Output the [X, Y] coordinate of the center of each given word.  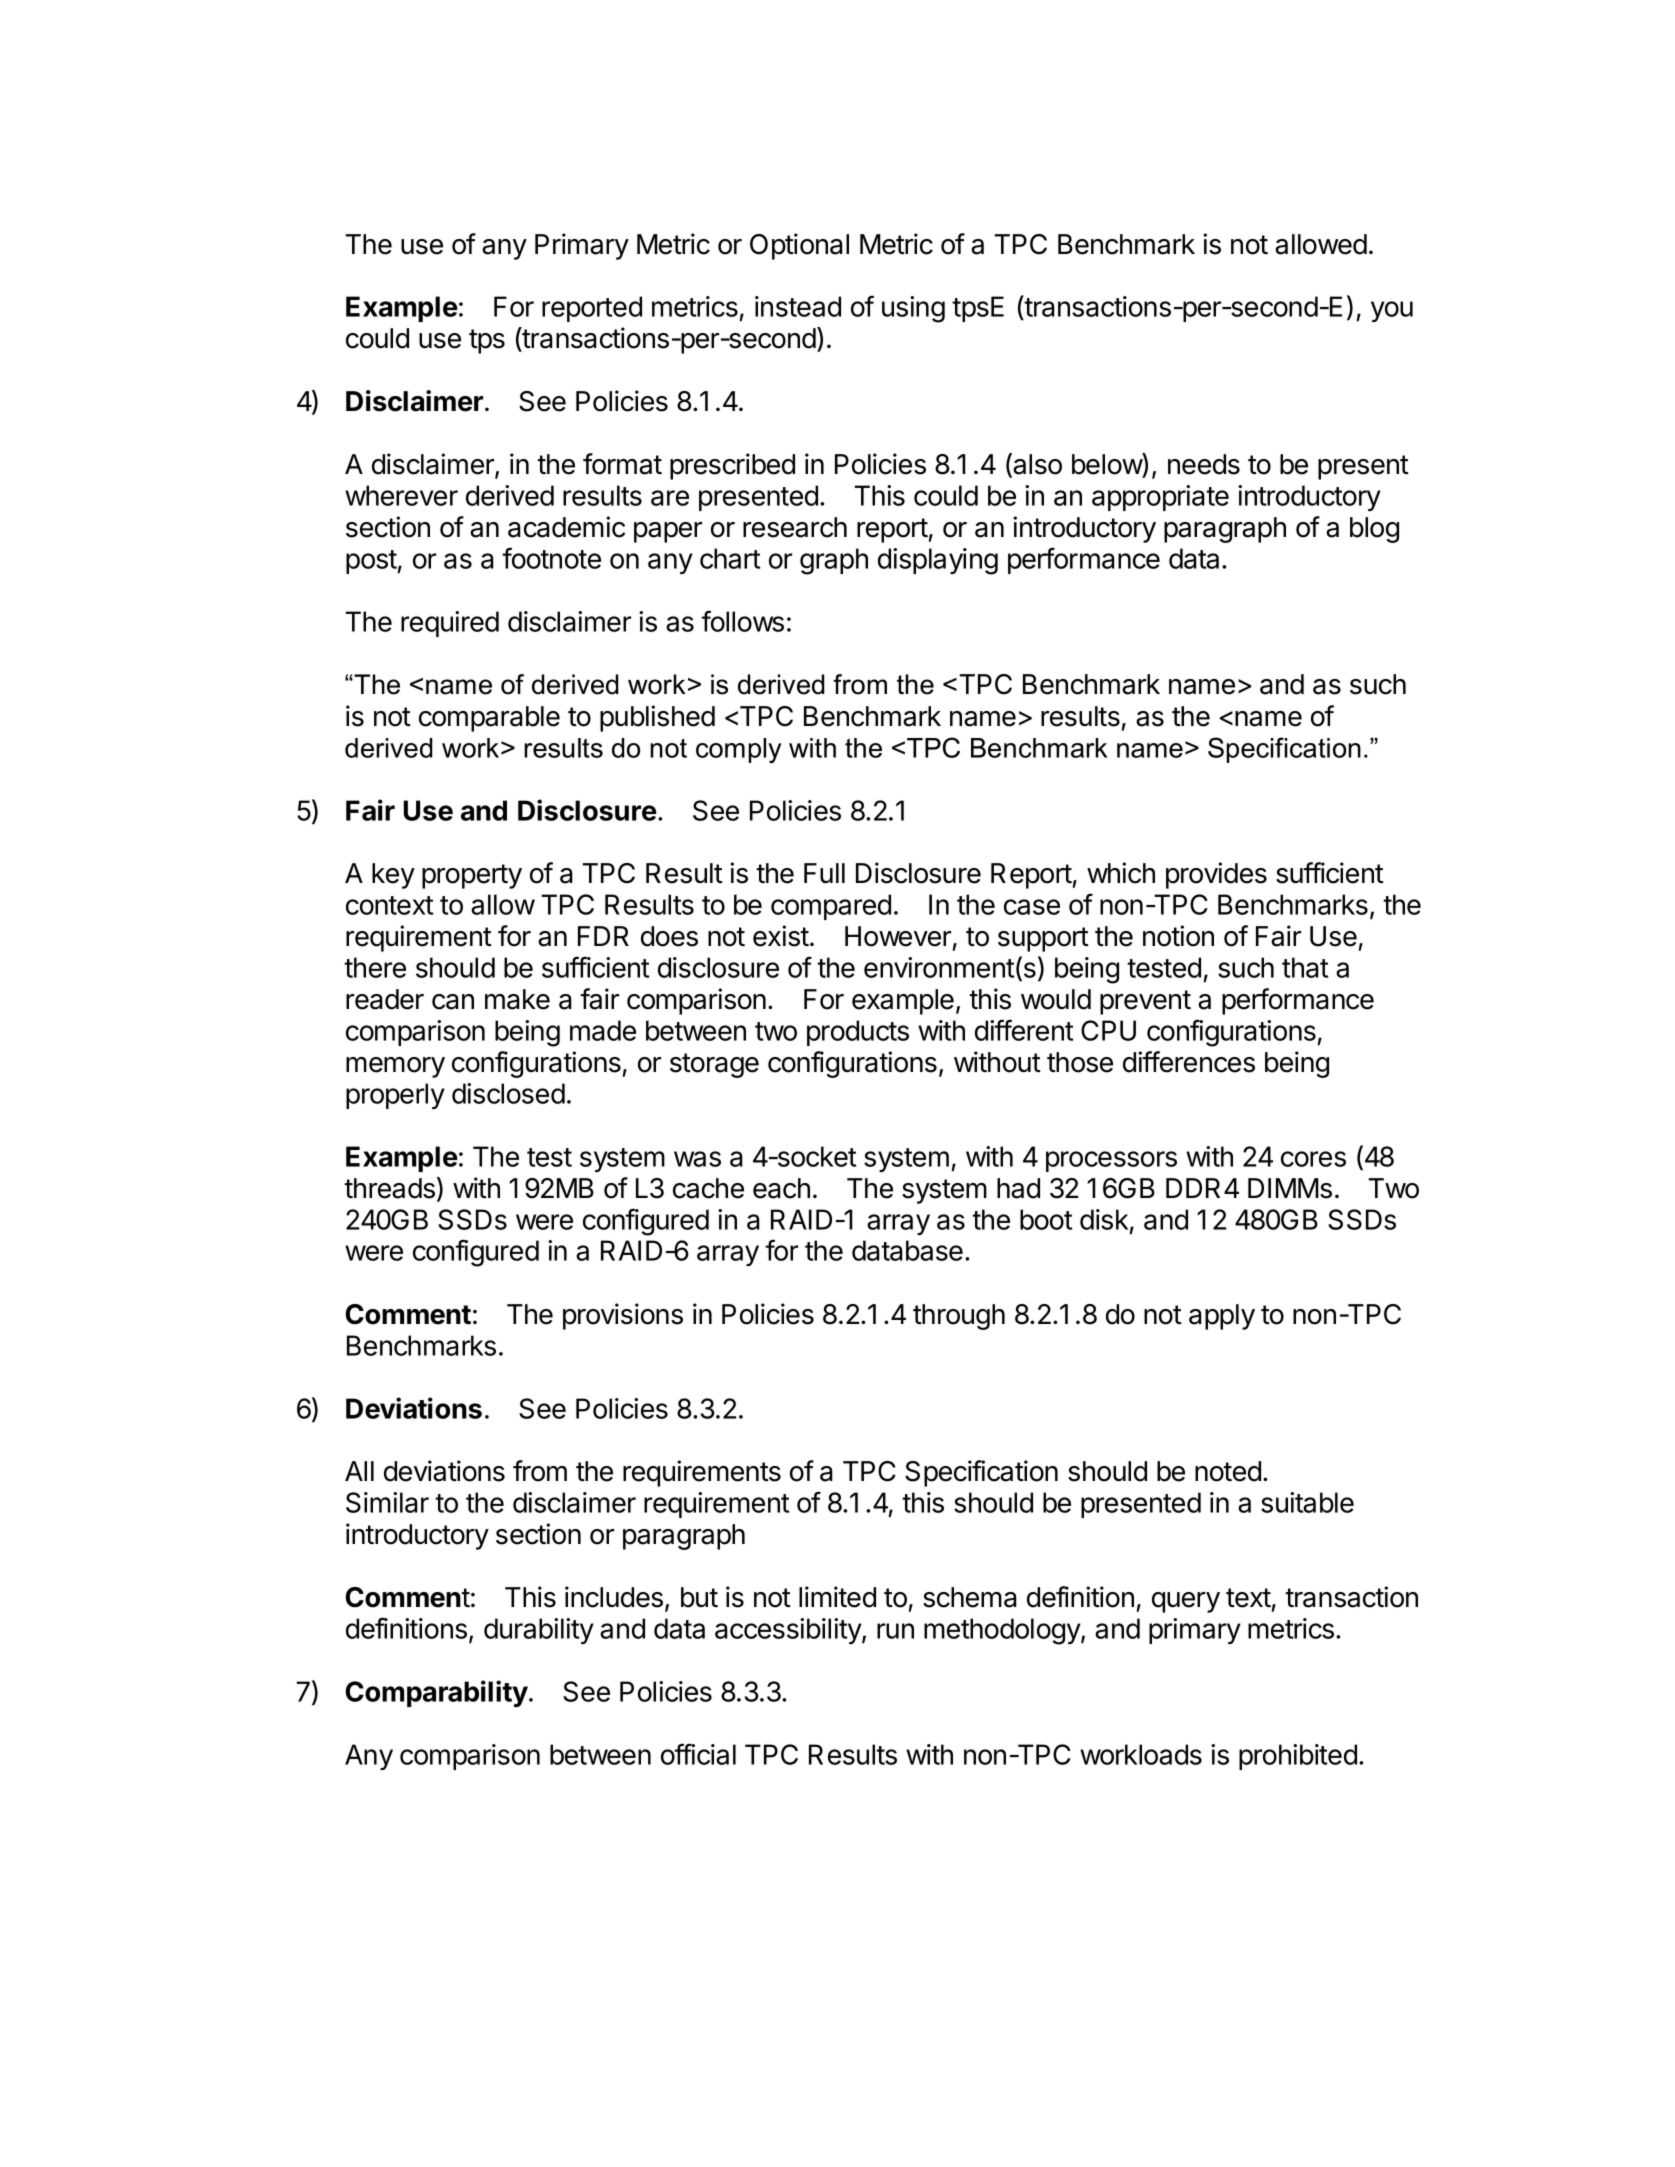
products [858, 1033]
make [517, 999]
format [622, 464]
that [1305, 967]
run [895, 1631]
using [913, 309]
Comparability [436, 1693]
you [1392, 311]
